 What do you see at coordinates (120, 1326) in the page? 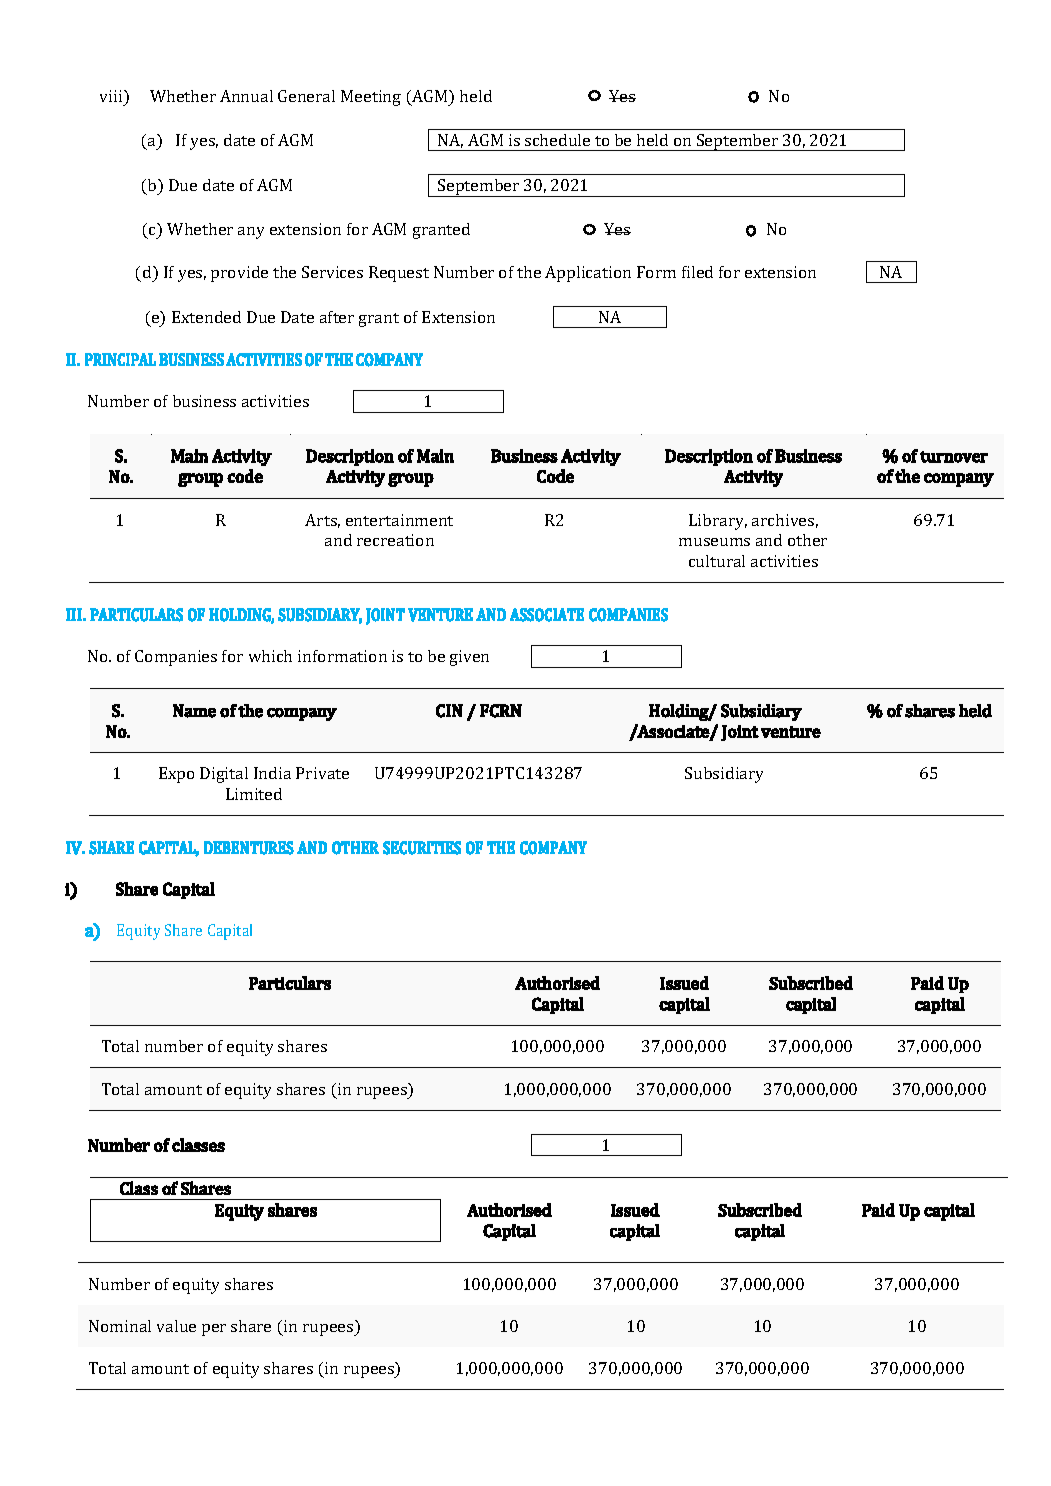
I see `Nominal` at bounding box center [120, 1326].
